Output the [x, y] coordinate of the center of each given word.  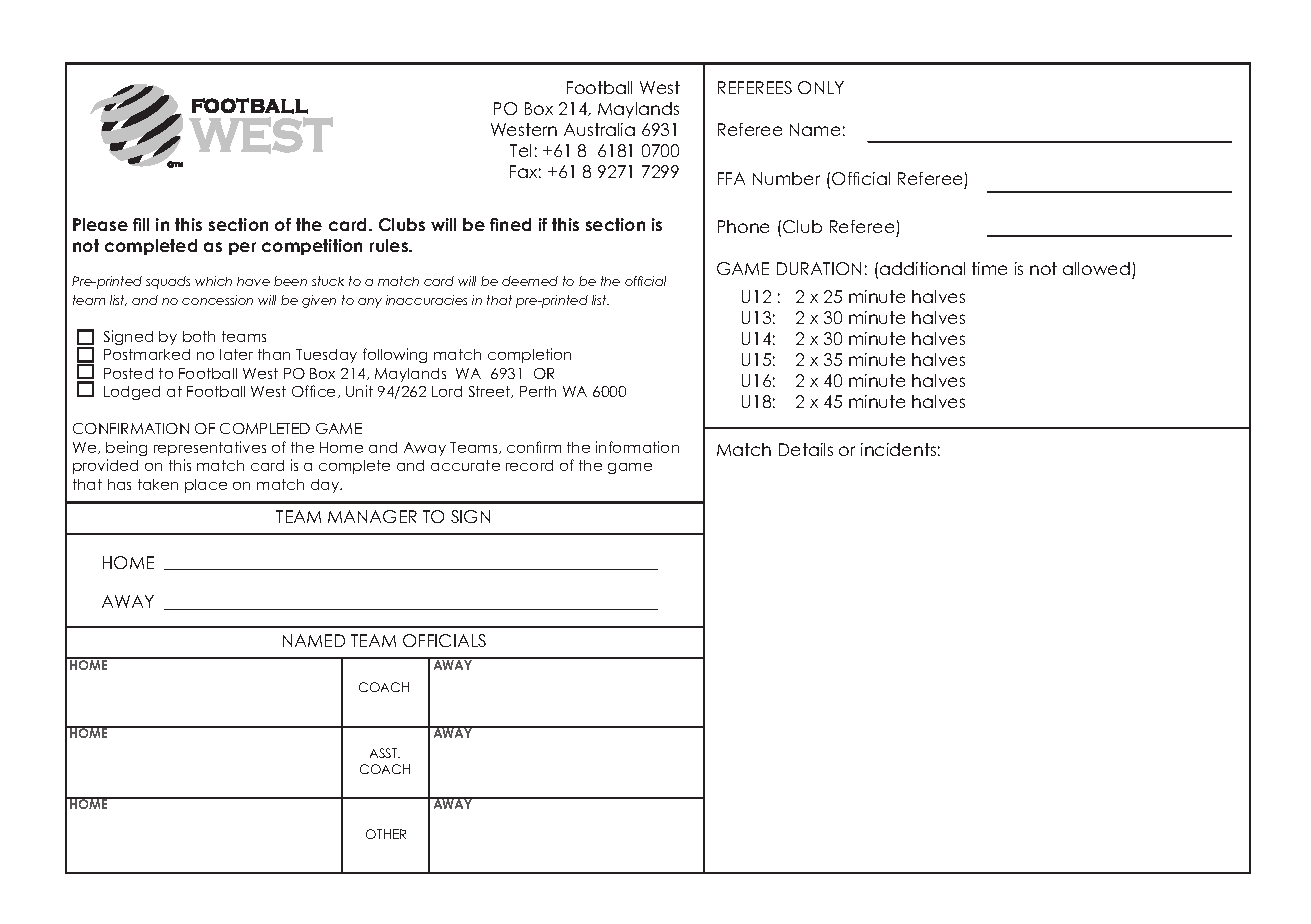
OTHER [386, 834]
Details [806, 449]
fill [141, 224]
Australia [599, 129]
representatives [210, 448]
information [637, 447]
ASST [385, 753]
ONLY [821, 87]
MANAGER [372, 516]
